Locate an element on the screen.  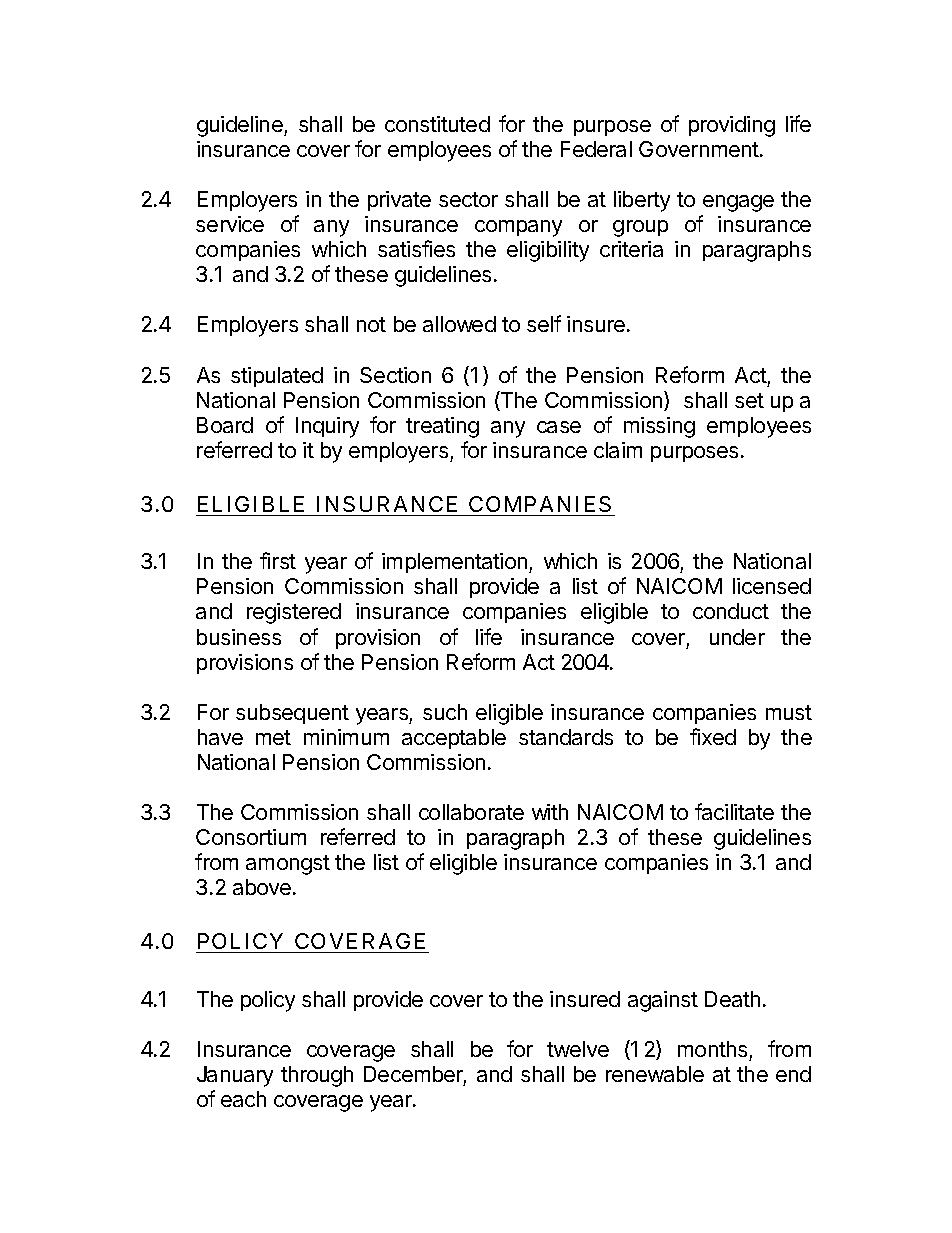
Government is located at coordinates (700, 149).
